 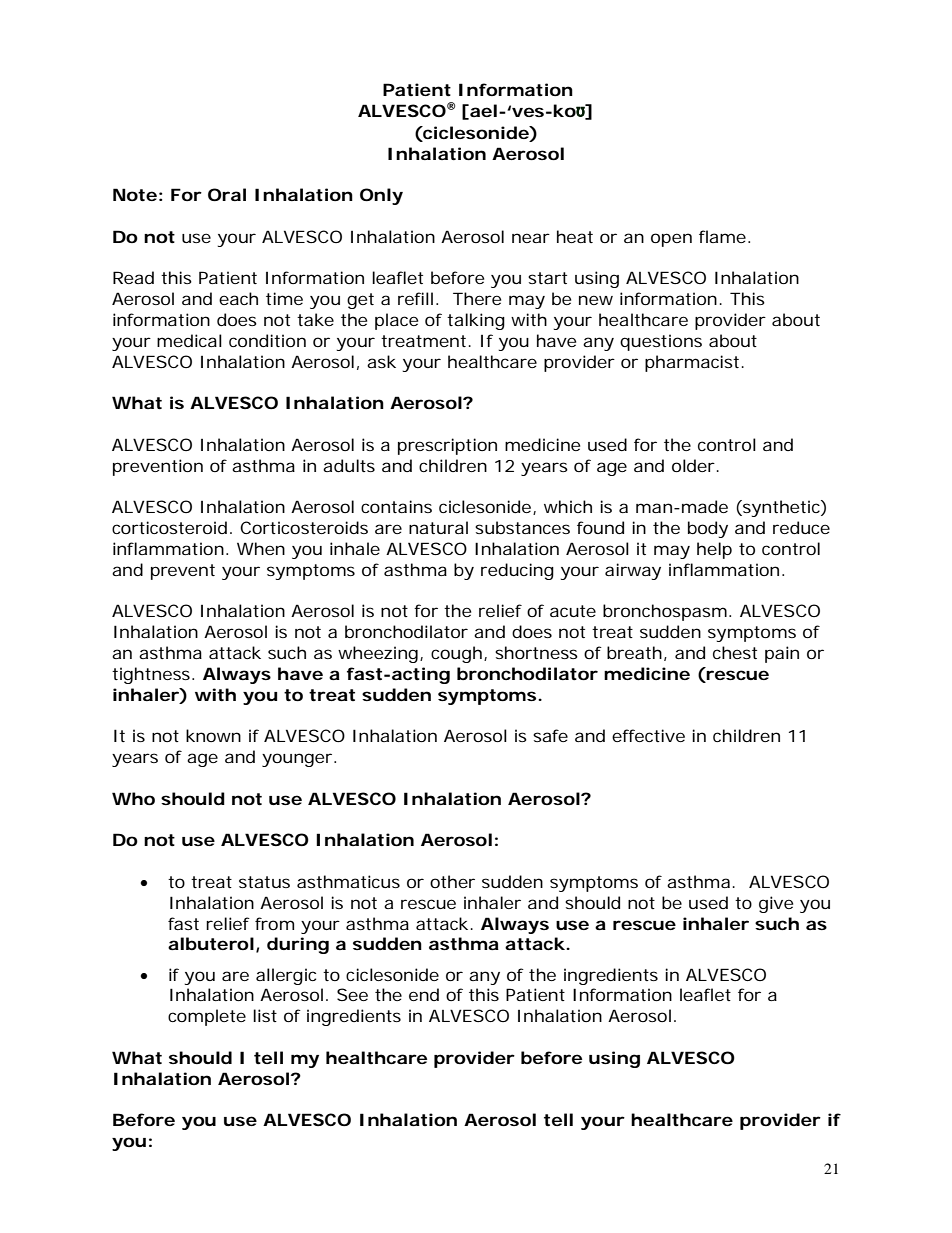 What do you see at coordinates (261, 548) in the screenshot?
I see `When` at bounding box center [261, 548].
